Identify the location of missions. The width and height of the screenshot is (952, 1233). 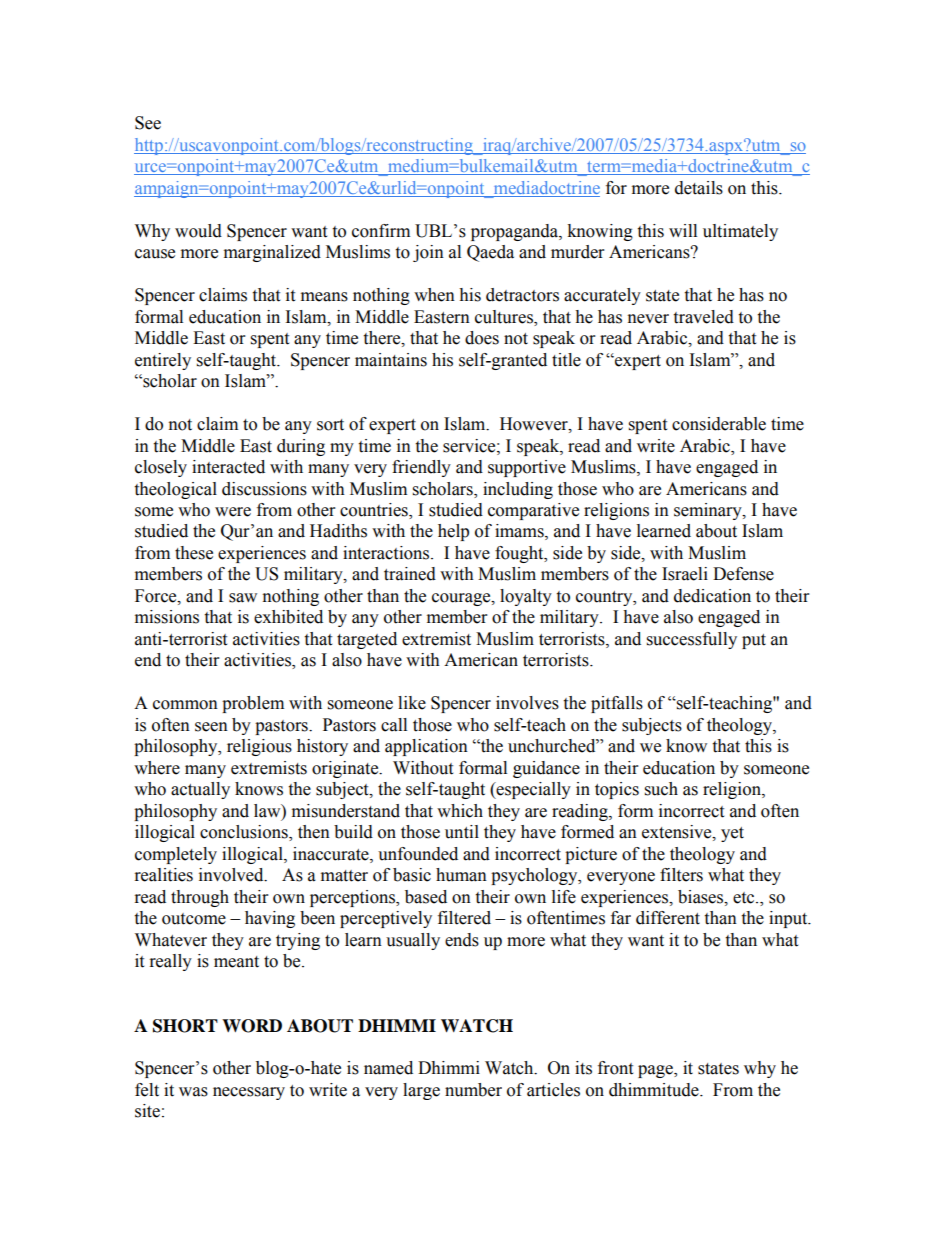
(167, 617).
